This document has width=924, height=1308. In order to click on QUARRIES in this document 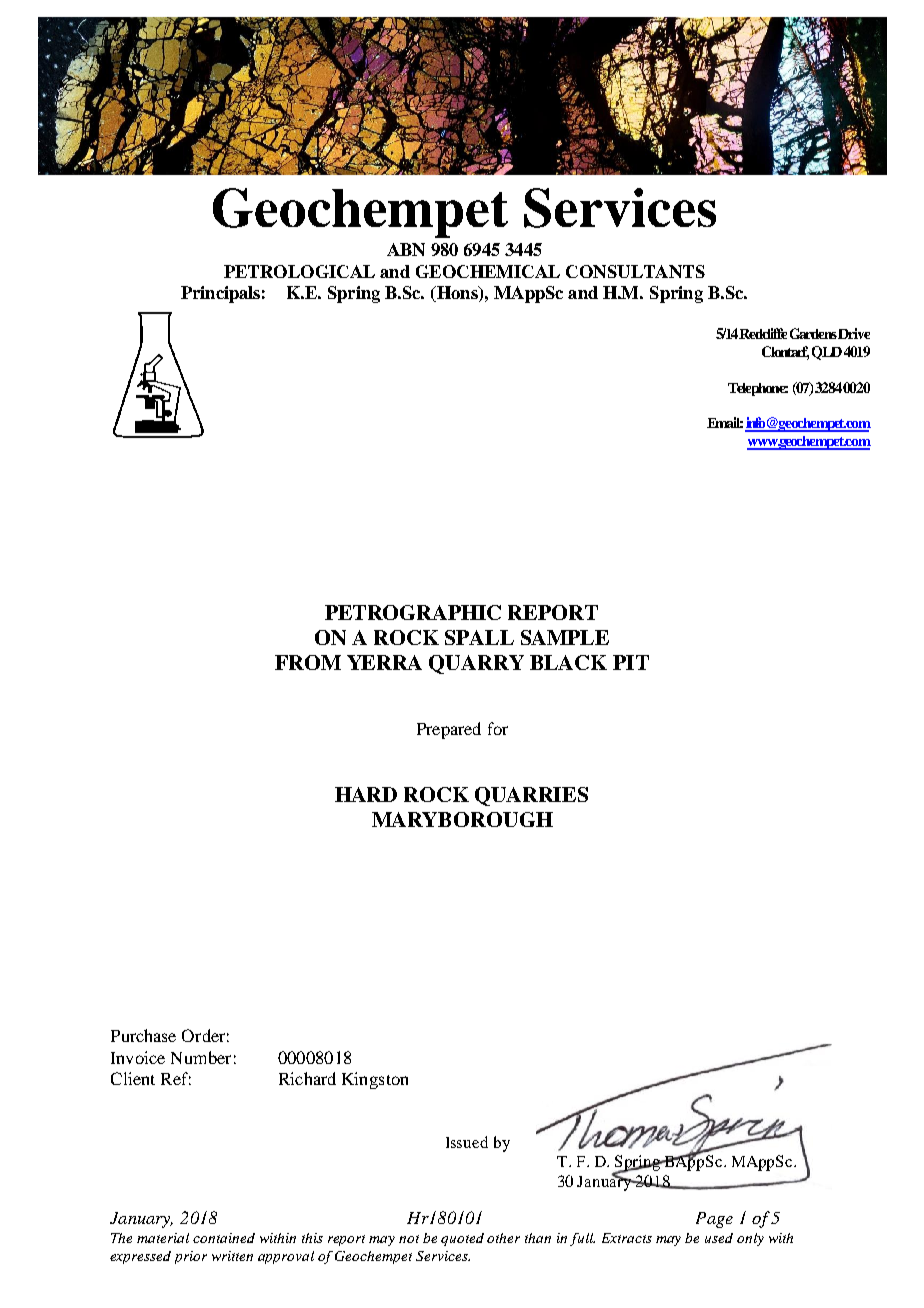, I will do `click(531, 796)`.
